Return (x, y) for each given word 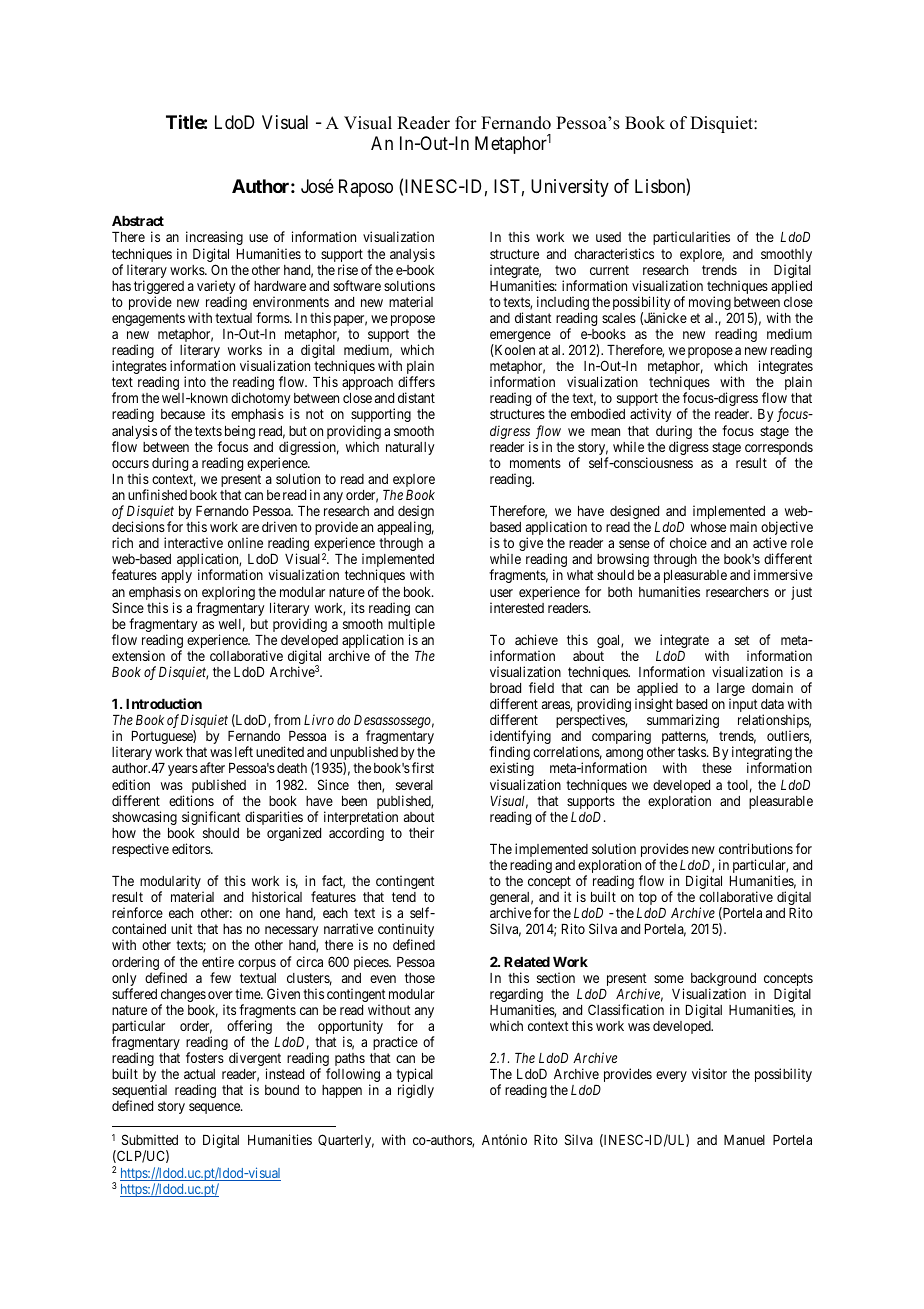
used (608, 237)
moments (535, 463)
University (570, 188)
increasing (214, 238)
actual (199, 1074)
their (421, 832)
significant (211, 818)
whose (708, 527)
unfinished (157, 494)
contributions (756, 848)
